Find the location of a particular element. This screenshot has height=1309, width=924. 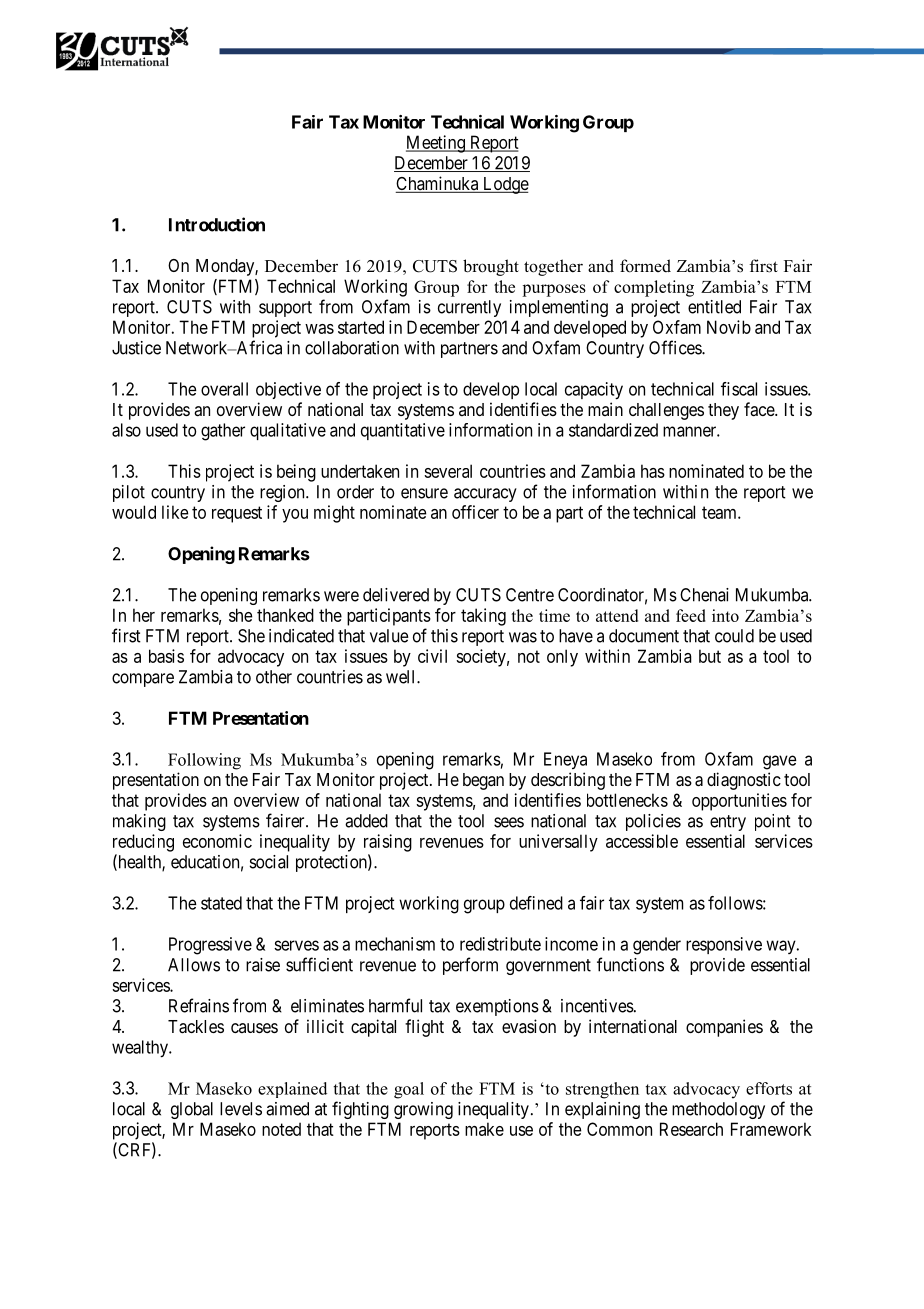

basis is located at coordinates (166, 656).
